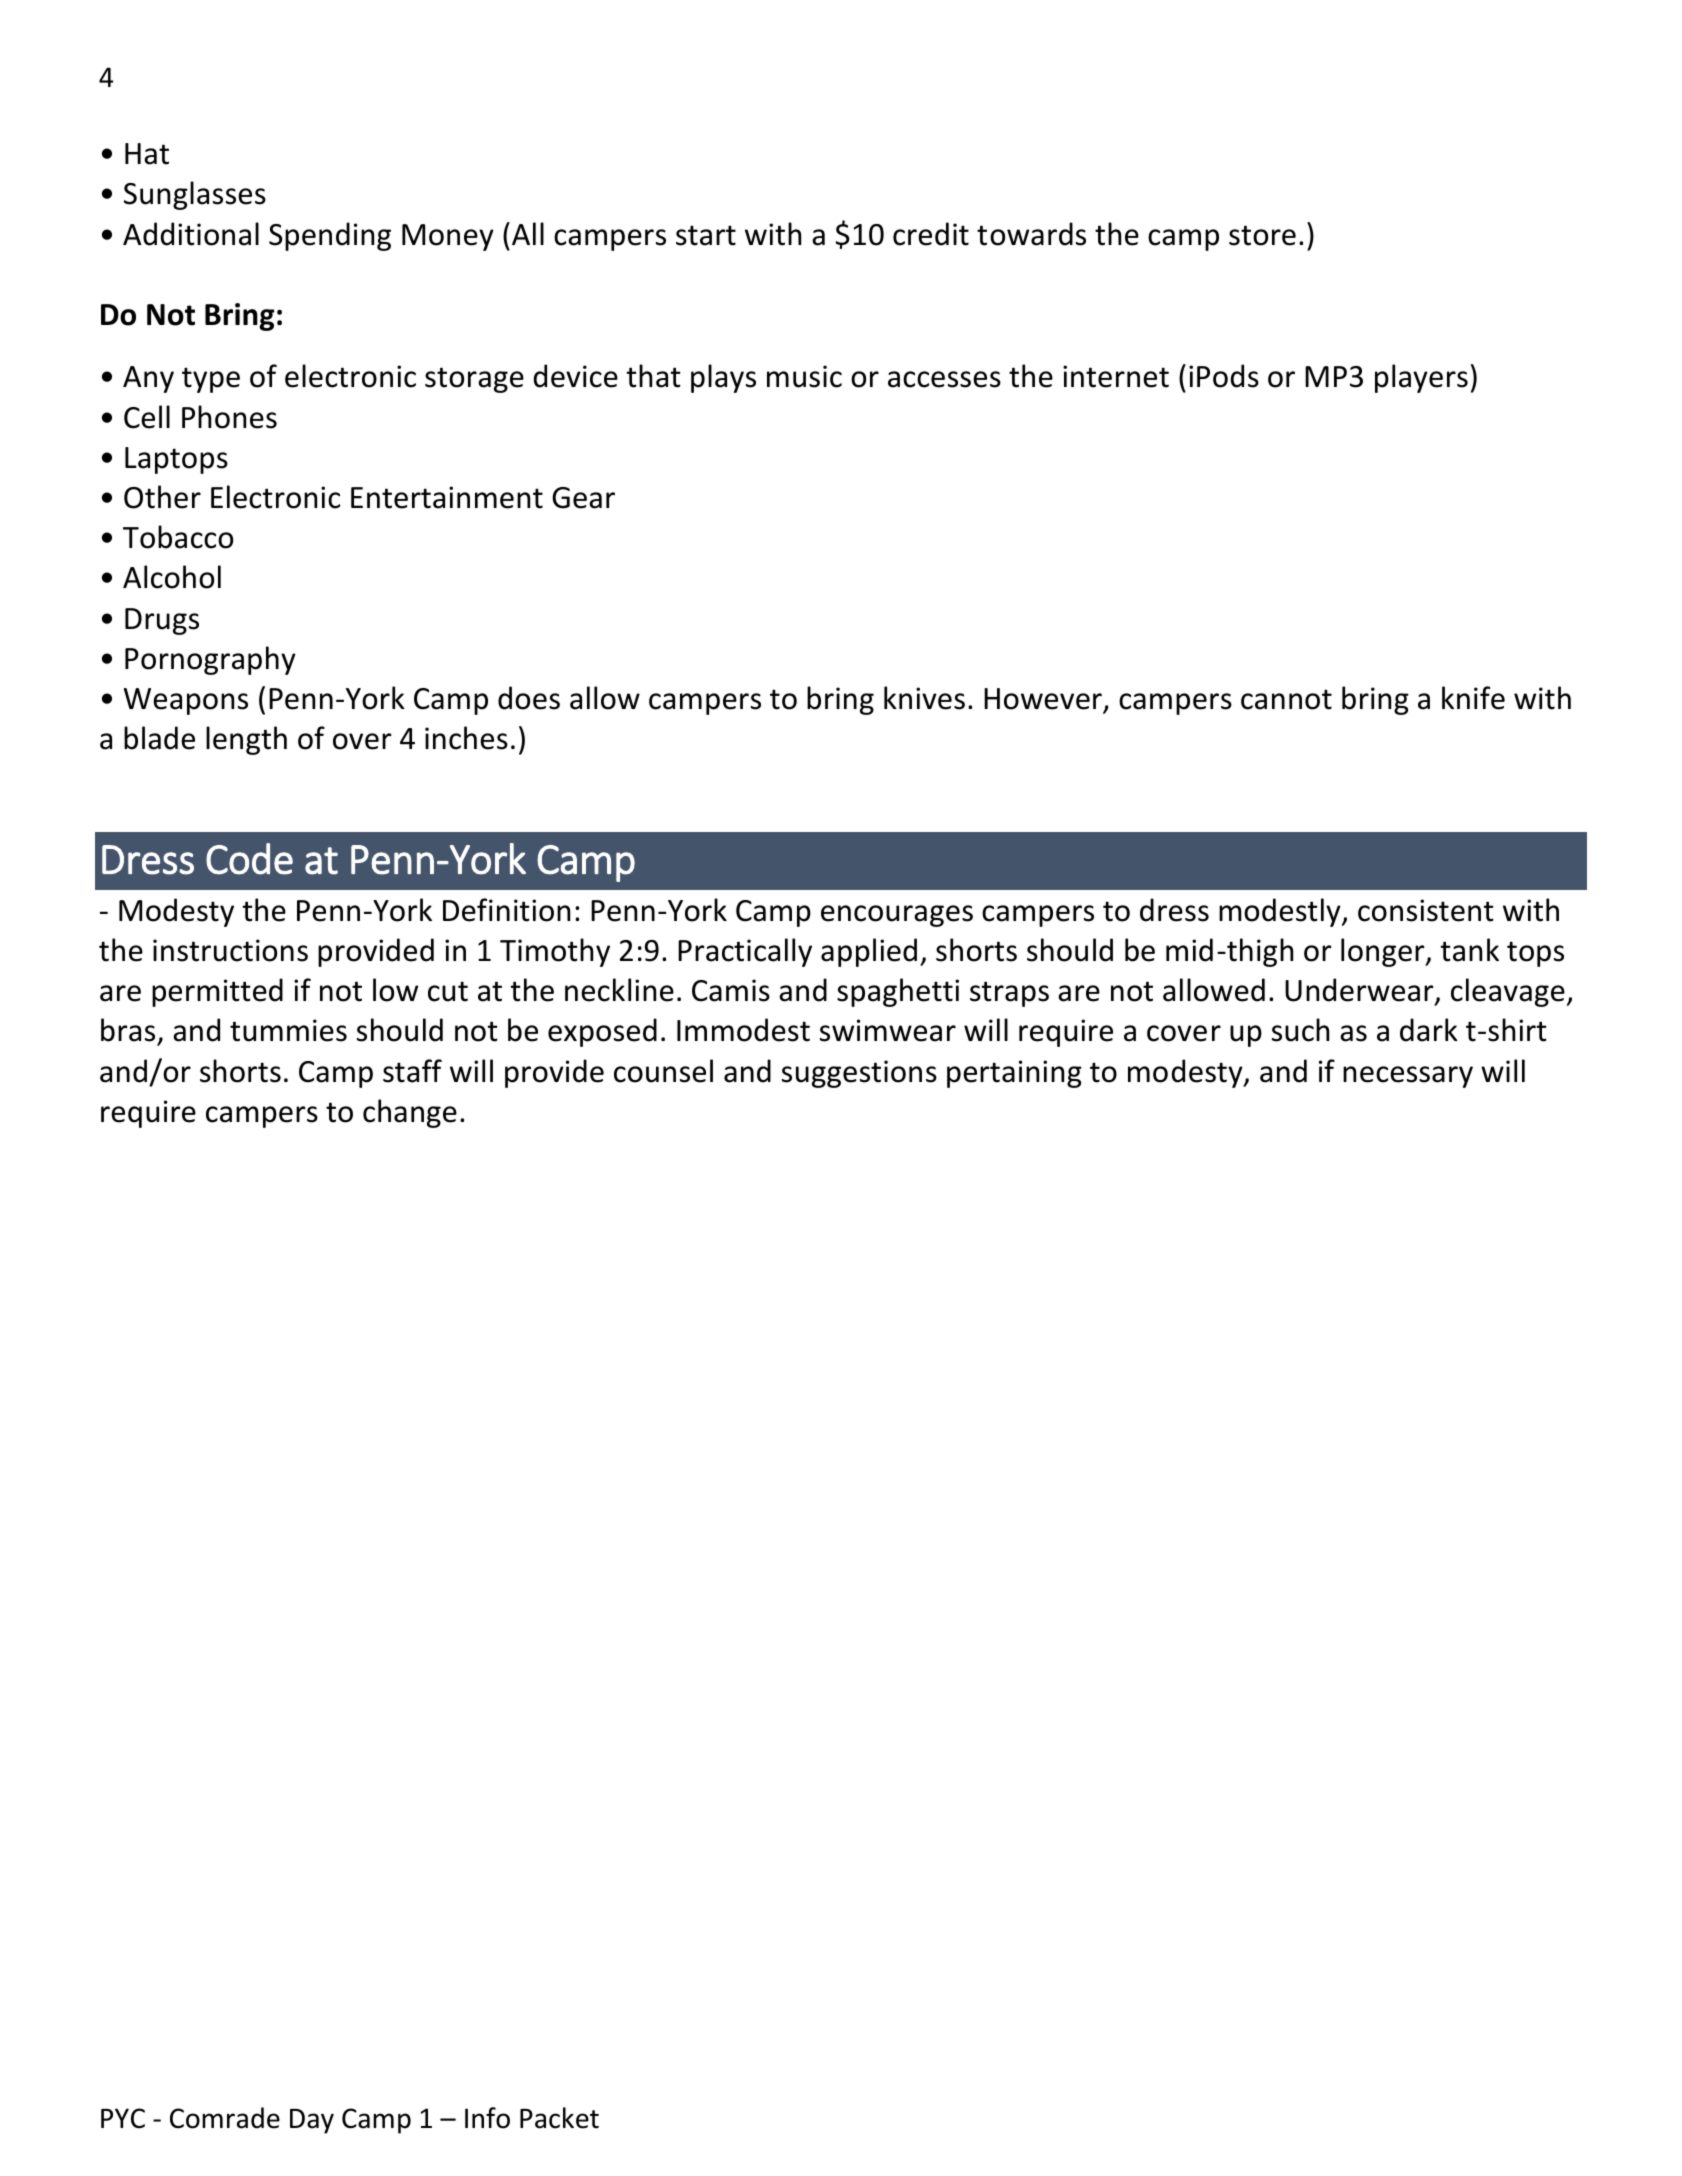 This screenshot has height=2176, width=1682. Describe the element at coordinates (410, 1113) in the screenshot. I see `change` at that location.
